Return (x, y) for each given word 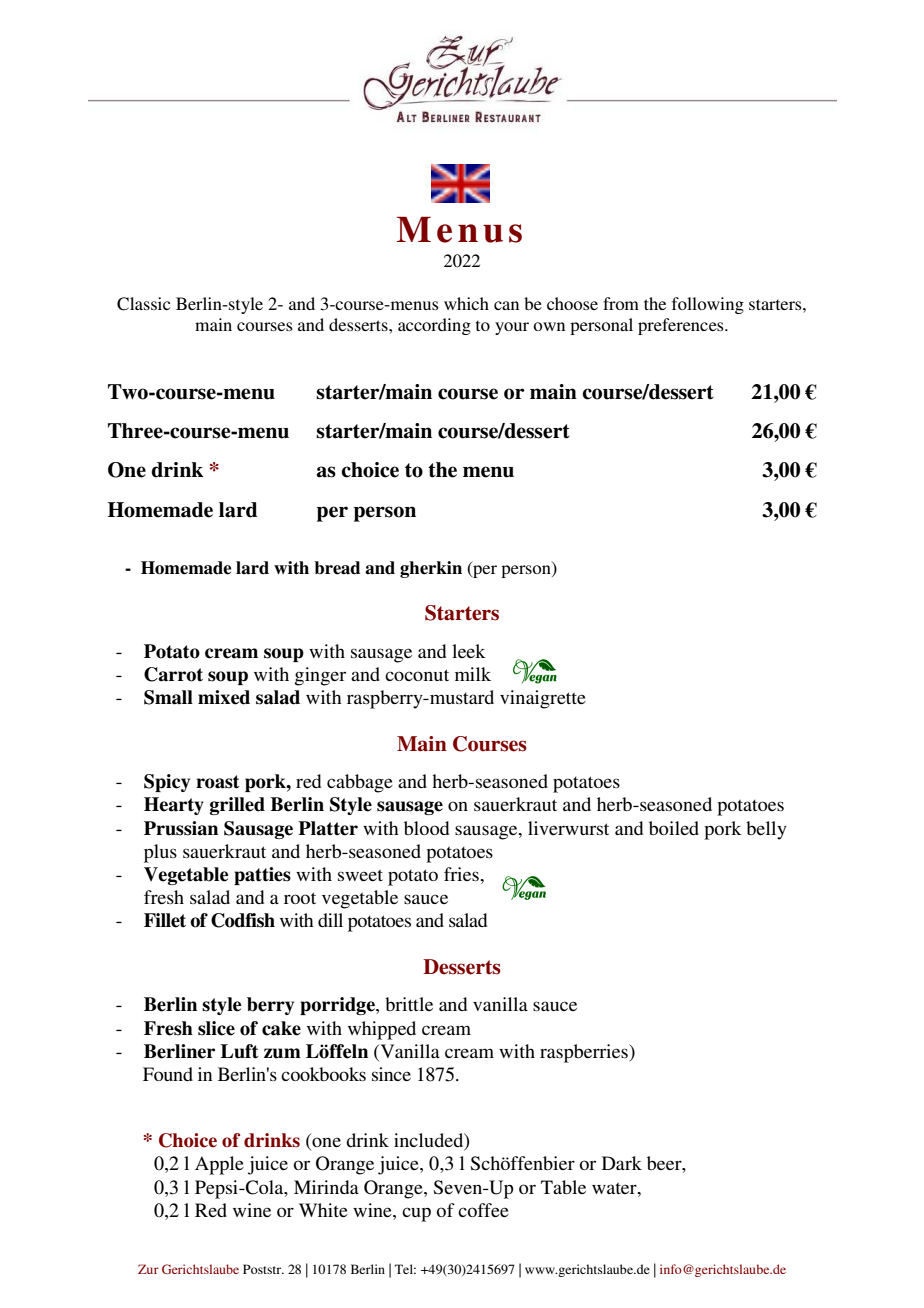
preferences (682, 326)
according (434, 326)
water (615, 1188)
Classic (143, 304)
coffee (483, 1210)
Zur (148, 1269)
